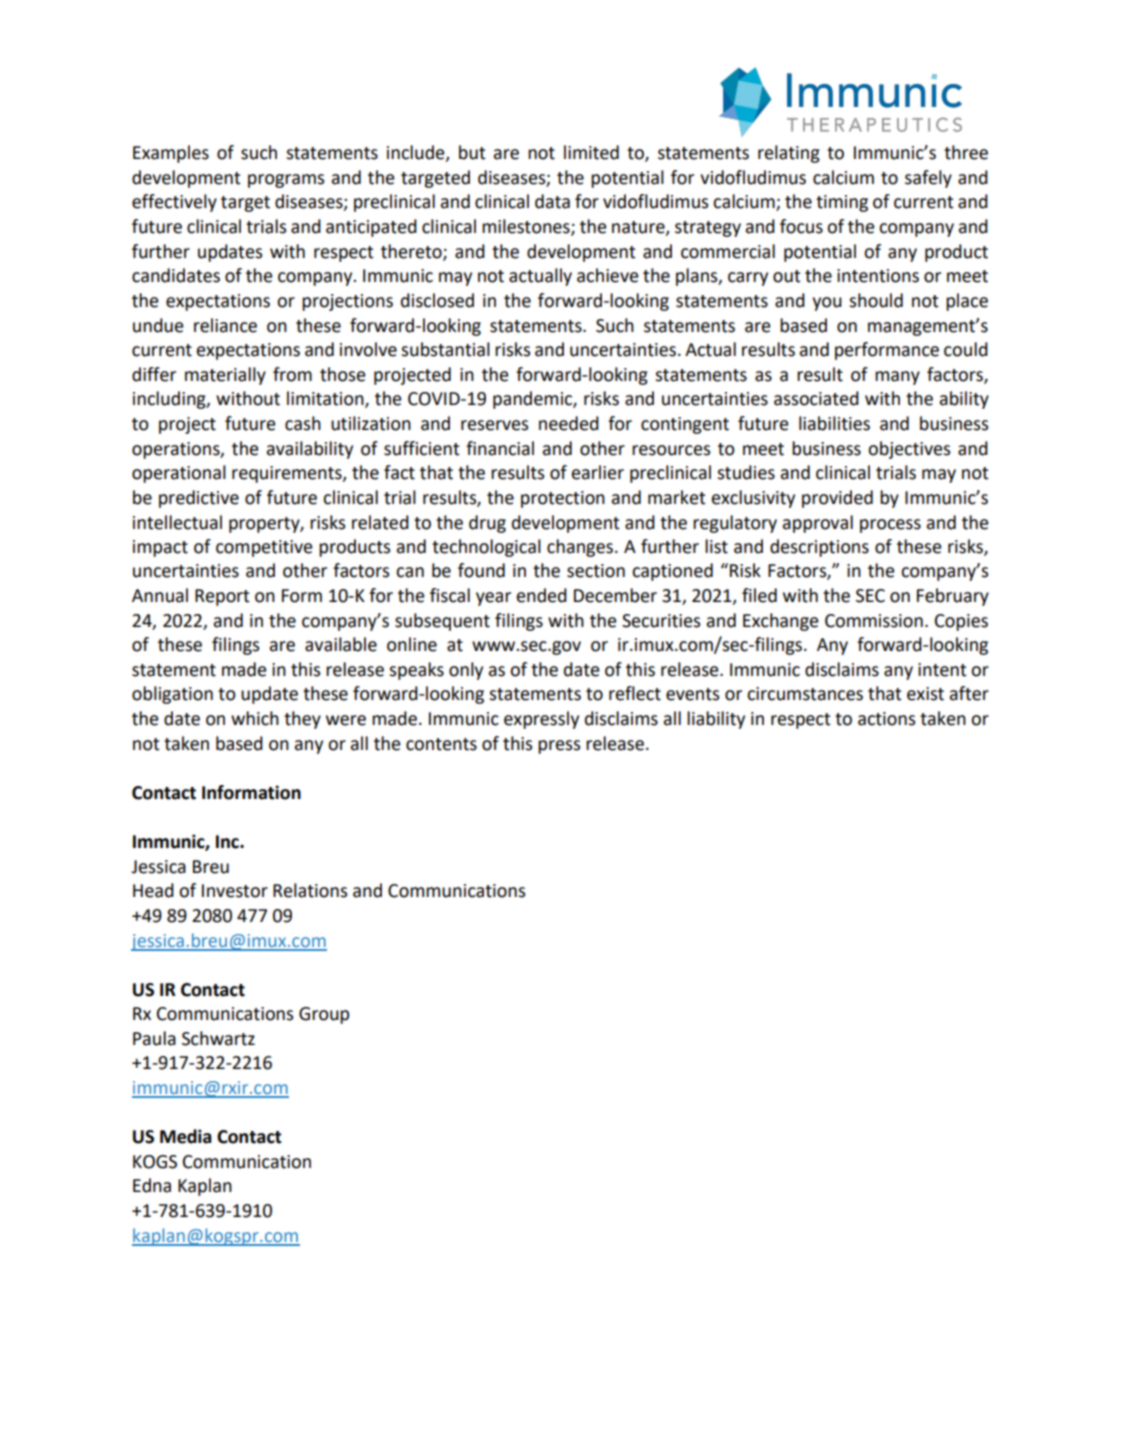 The height and width of the page is (1451, 1121). Describe the element at coordinates (842, 203) in the page. I see `timing` at that location.
